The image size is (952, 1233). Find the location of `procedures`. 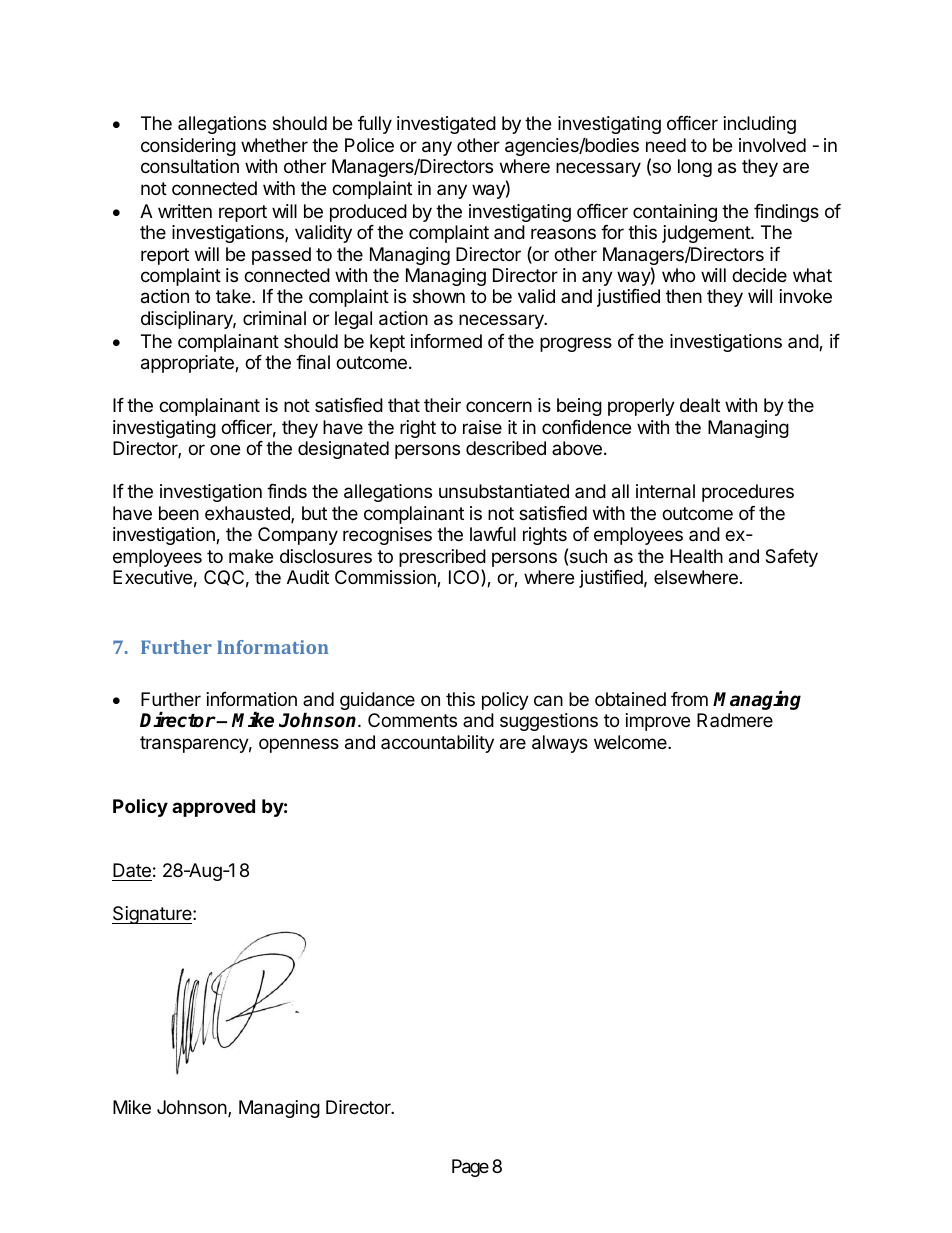

procedures is located at coordinates (748, 493).
